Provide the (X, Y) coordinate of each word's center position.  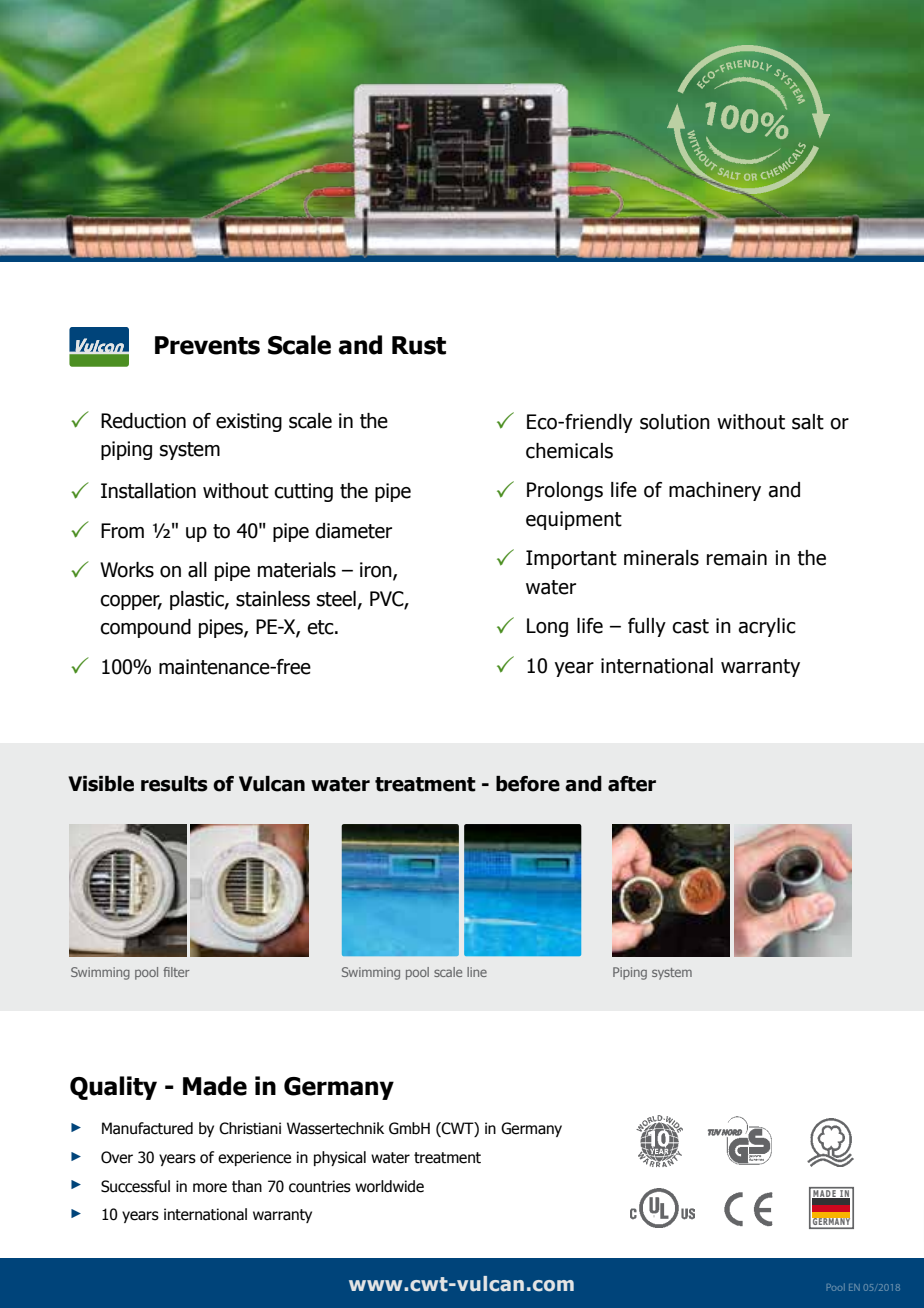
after (632, 784)
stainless (273, 599)
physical (340, 1158)
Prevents (207, 345)
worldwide (389, 1186)
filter (176, 972)
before (528, 784)
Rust (419, 345)
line (477, 972)
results (174, 784)
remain (737, 558)
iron (377, 571)
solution (675, 422)
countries (320, 1186)
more (210, 1188)
